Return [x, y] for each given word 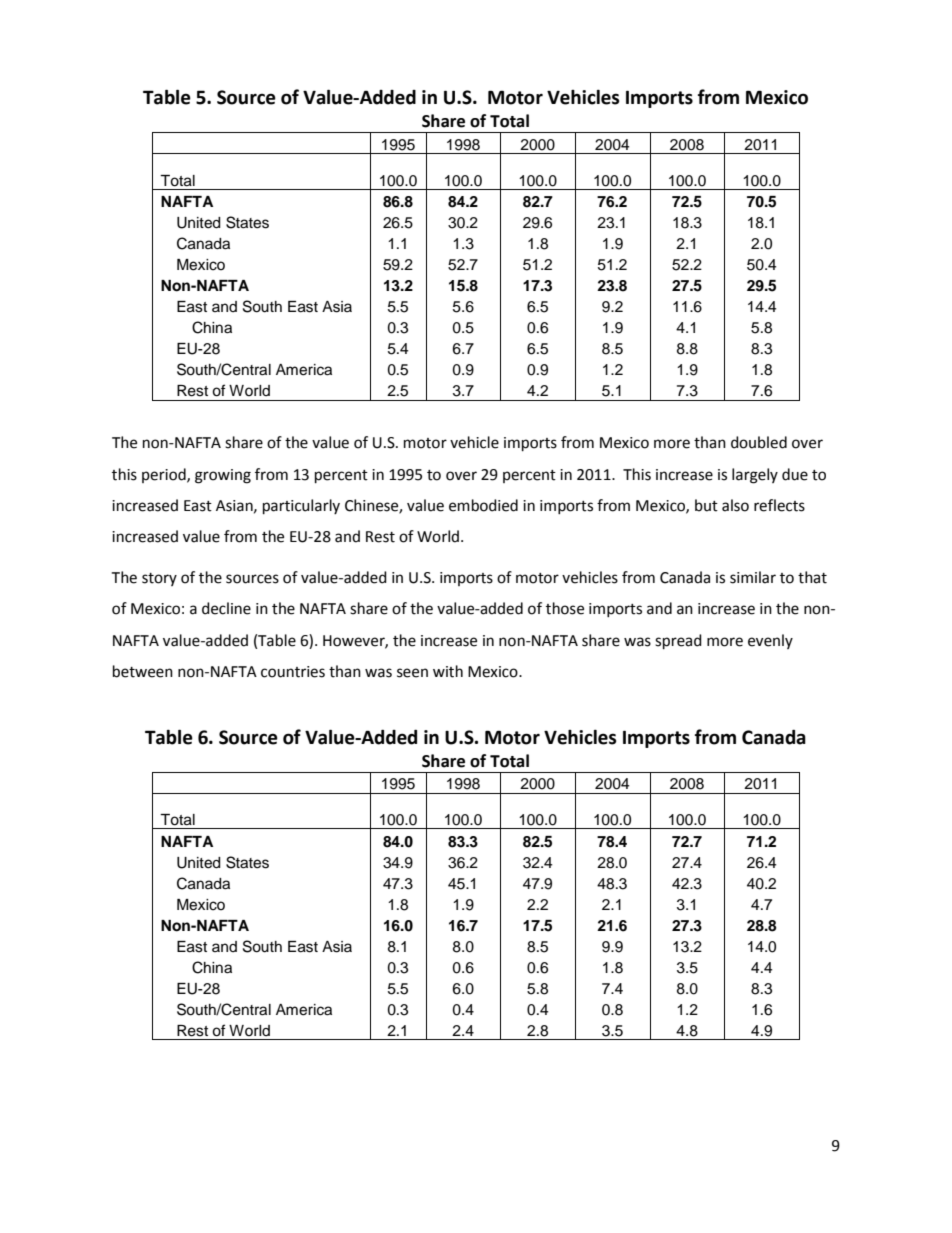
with [448, 671]
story [159, 579]
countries [293, 672]
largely [755, 476]
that [812, 577]
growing [223, 476]
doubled [759, 442]
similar [753, 577]
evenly [770, 641]
